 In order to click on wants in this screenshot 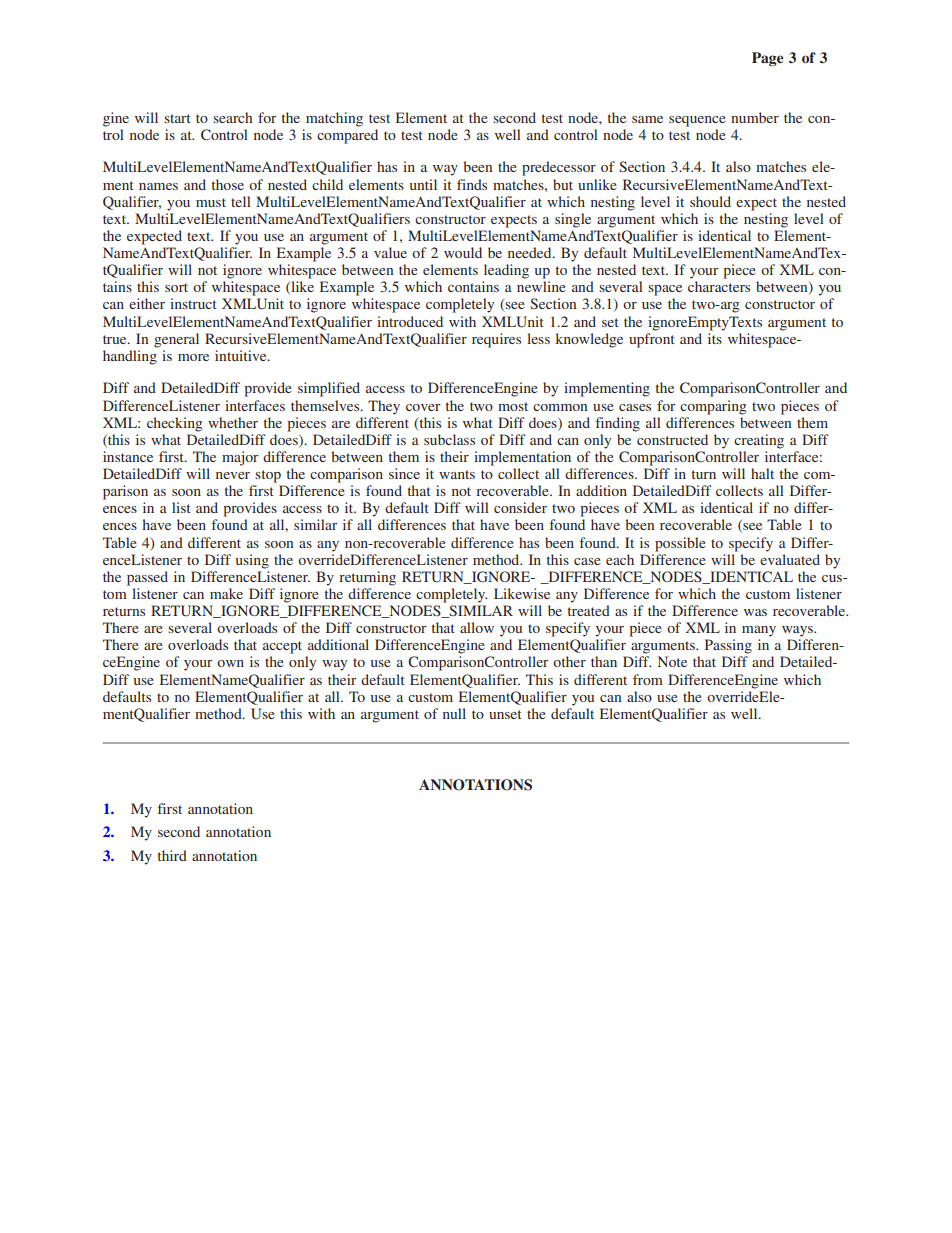, I will do `click(457, 474)`.
